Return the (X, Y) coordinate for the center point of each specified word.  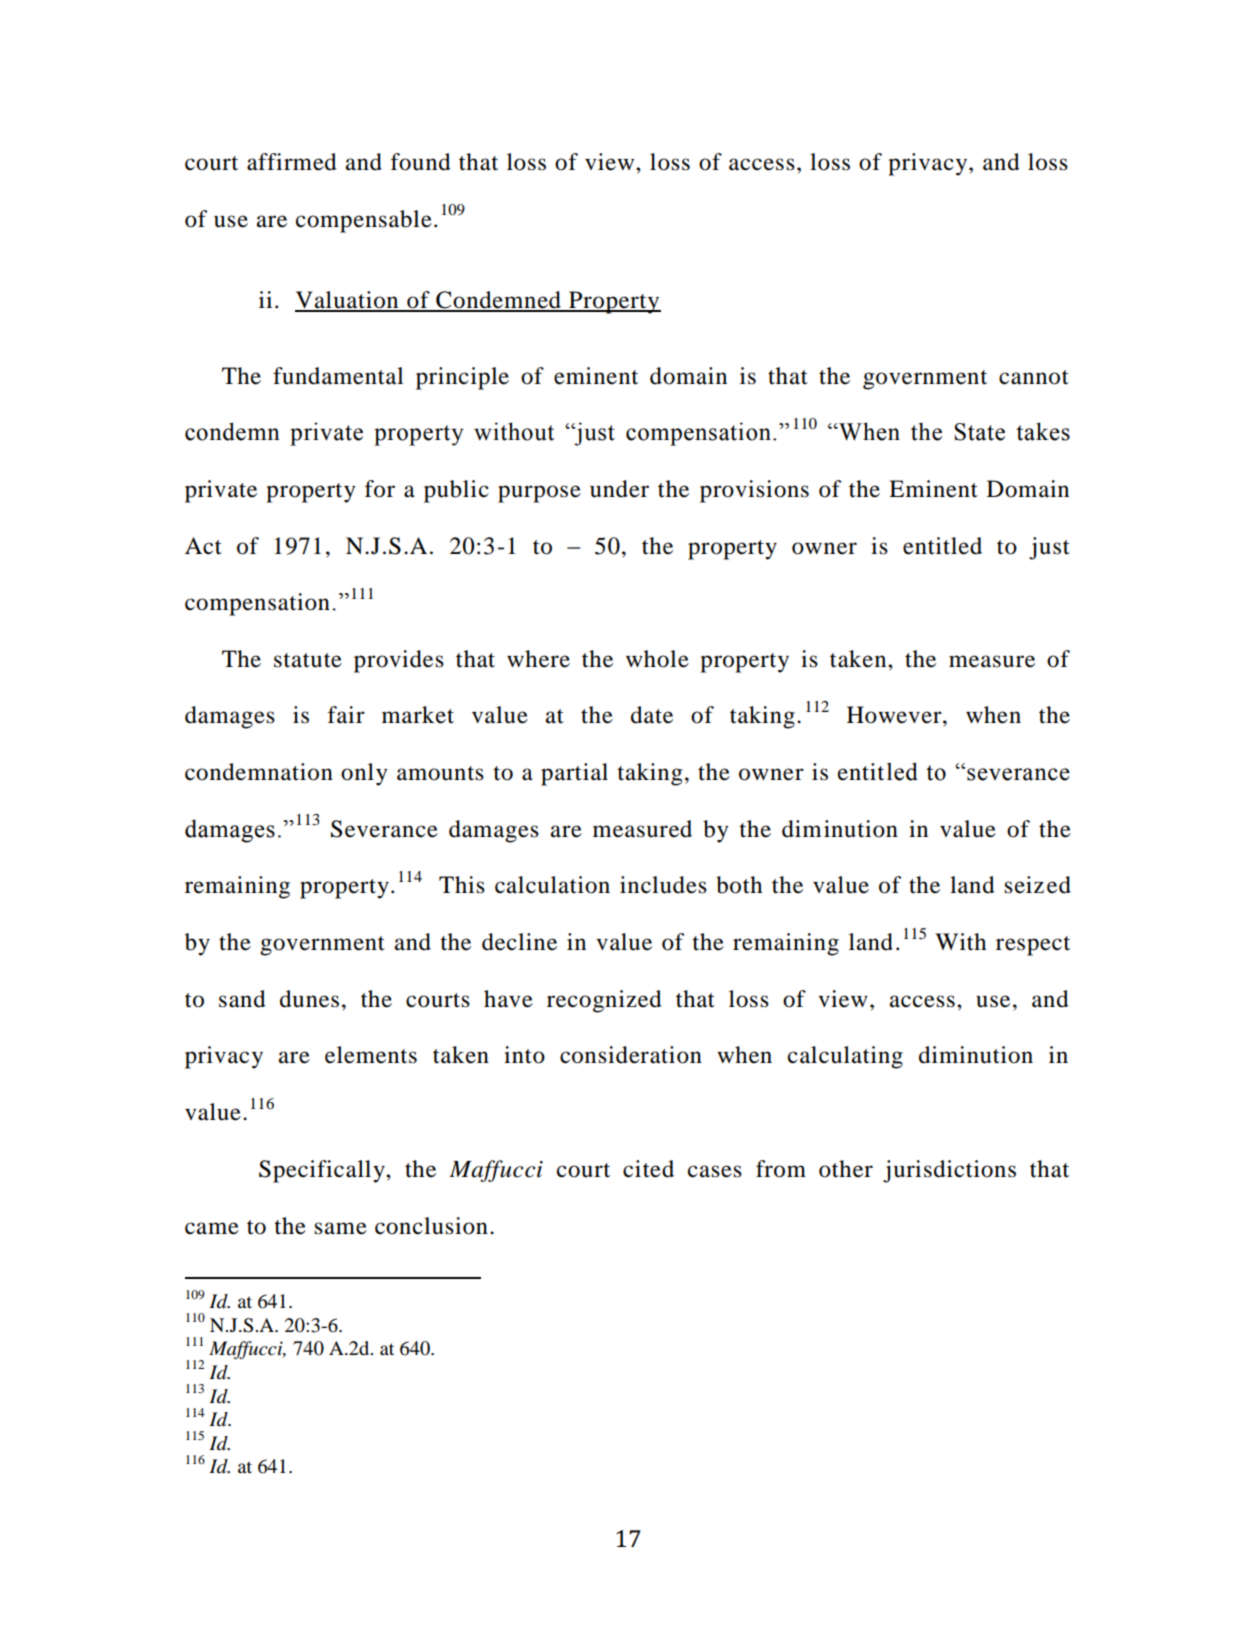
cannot (1034, 377)
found (421, 162)
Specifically (323, 1171)
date (652, 715)
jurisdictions (949, 1171)
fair (346, 715)
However (895, 715)
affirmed (292, 162)
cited (648, 1169)
